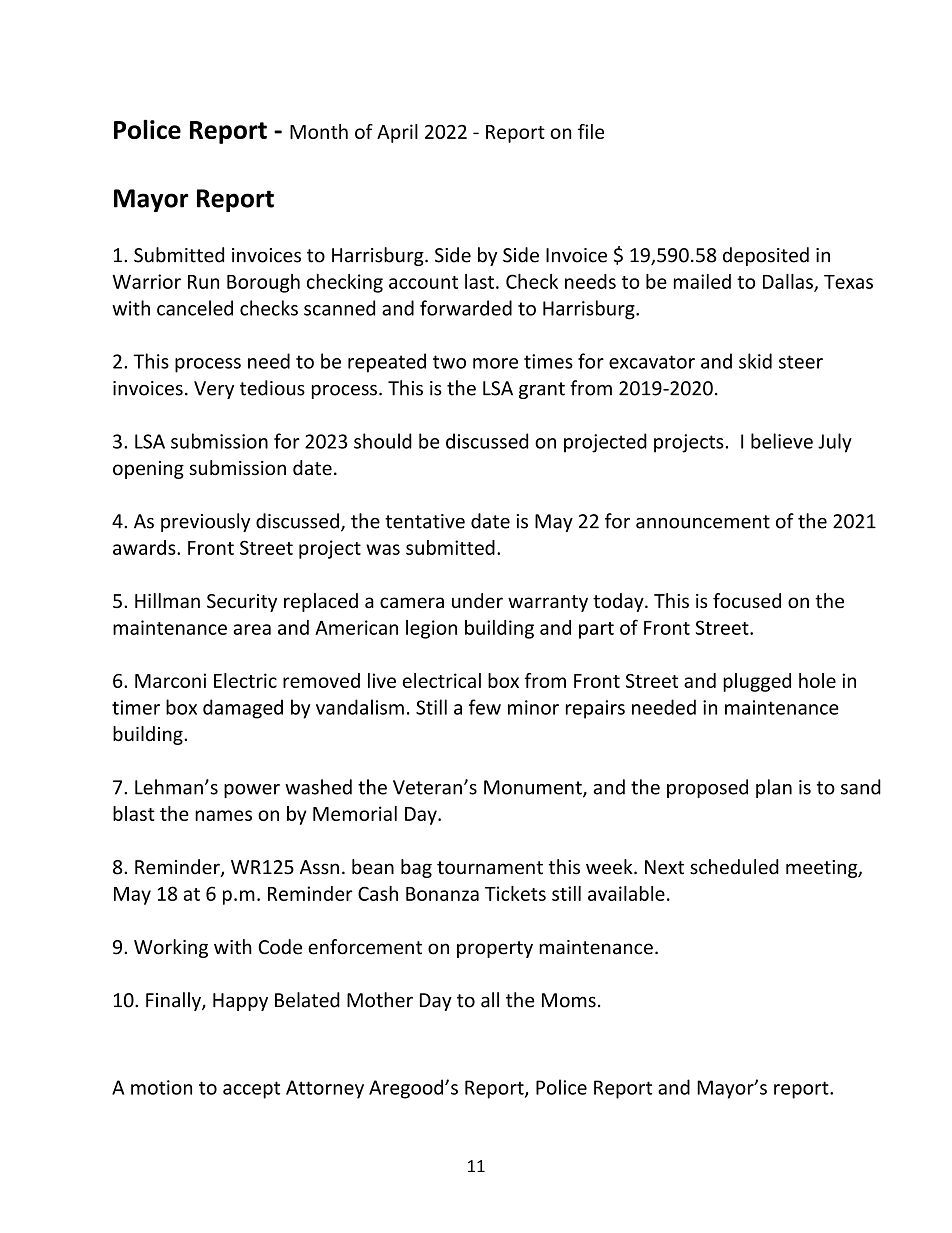  What do you see at coordinates (195, 308) in the screenshot?
I see `canceled` at bounding box center [195, 308].
